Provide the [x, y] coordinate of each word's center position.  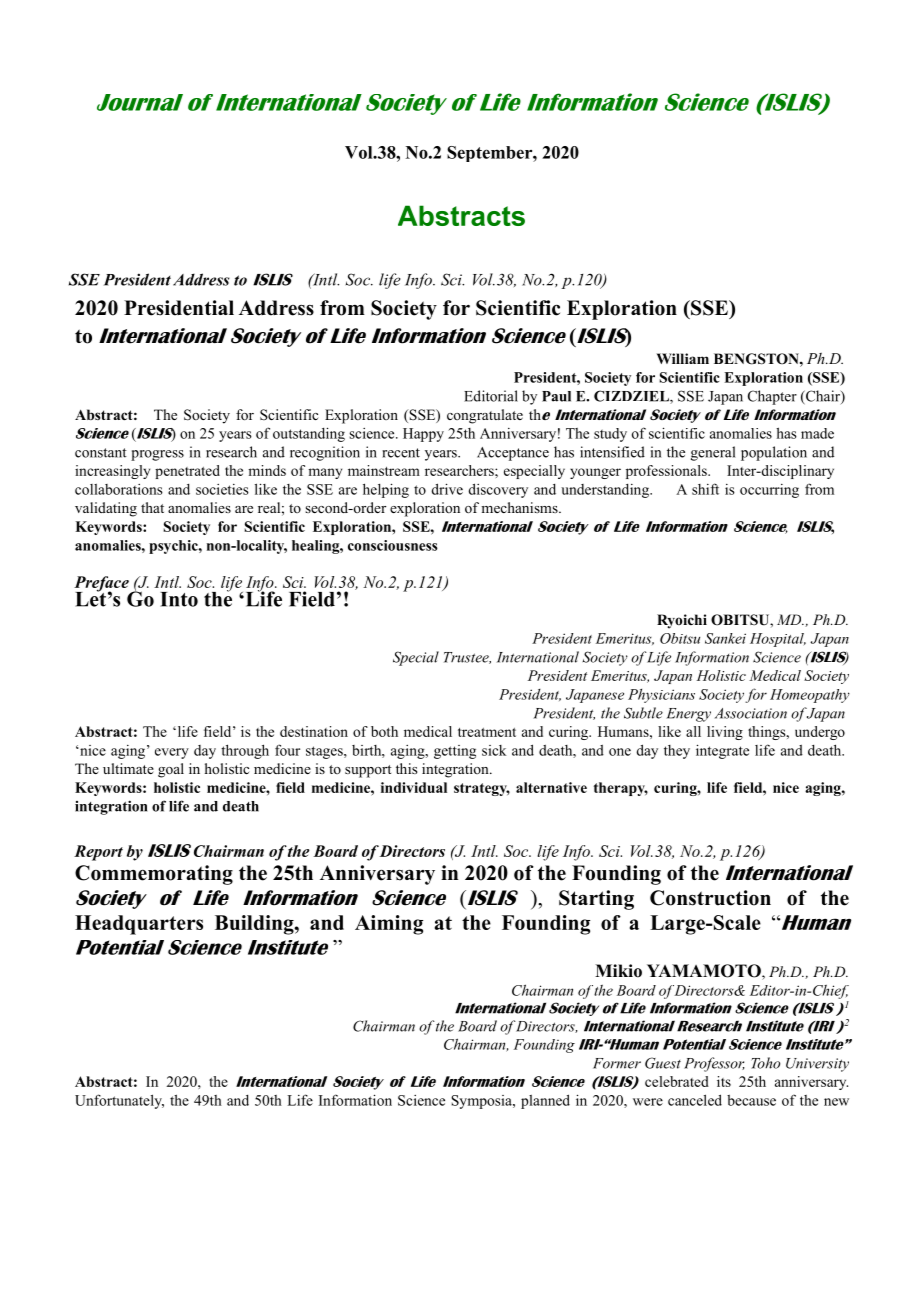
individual [414, 787]
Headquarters [139, 925]
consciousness [393, 545]
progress [157, 455]
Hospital [778, 640]
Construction [710, 898]
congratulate [485, 416]
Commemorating [154, 875]
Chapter [772, 397]
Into [179, 599]
